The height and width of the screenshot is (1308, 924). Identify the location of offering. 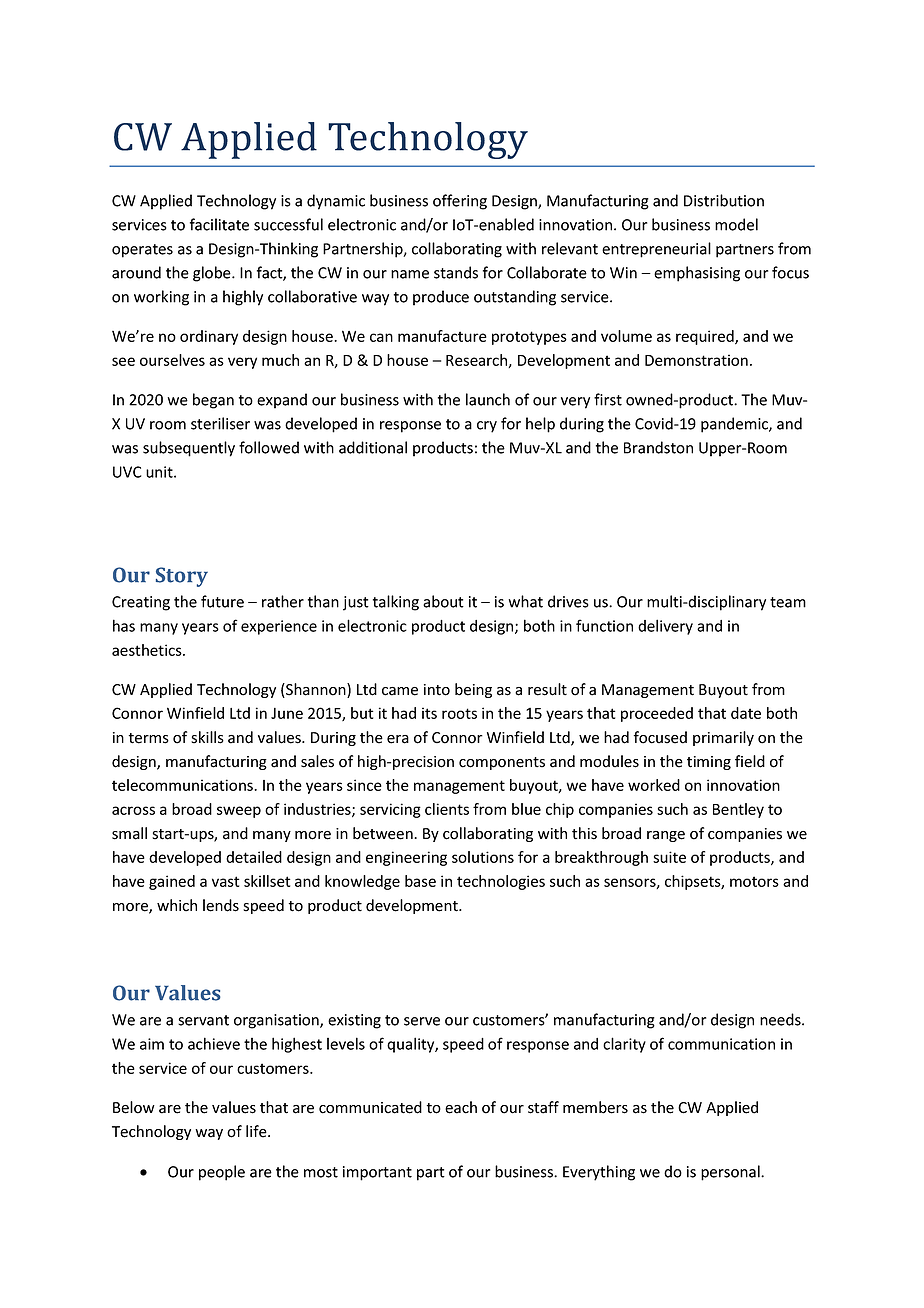
(460, 202).
